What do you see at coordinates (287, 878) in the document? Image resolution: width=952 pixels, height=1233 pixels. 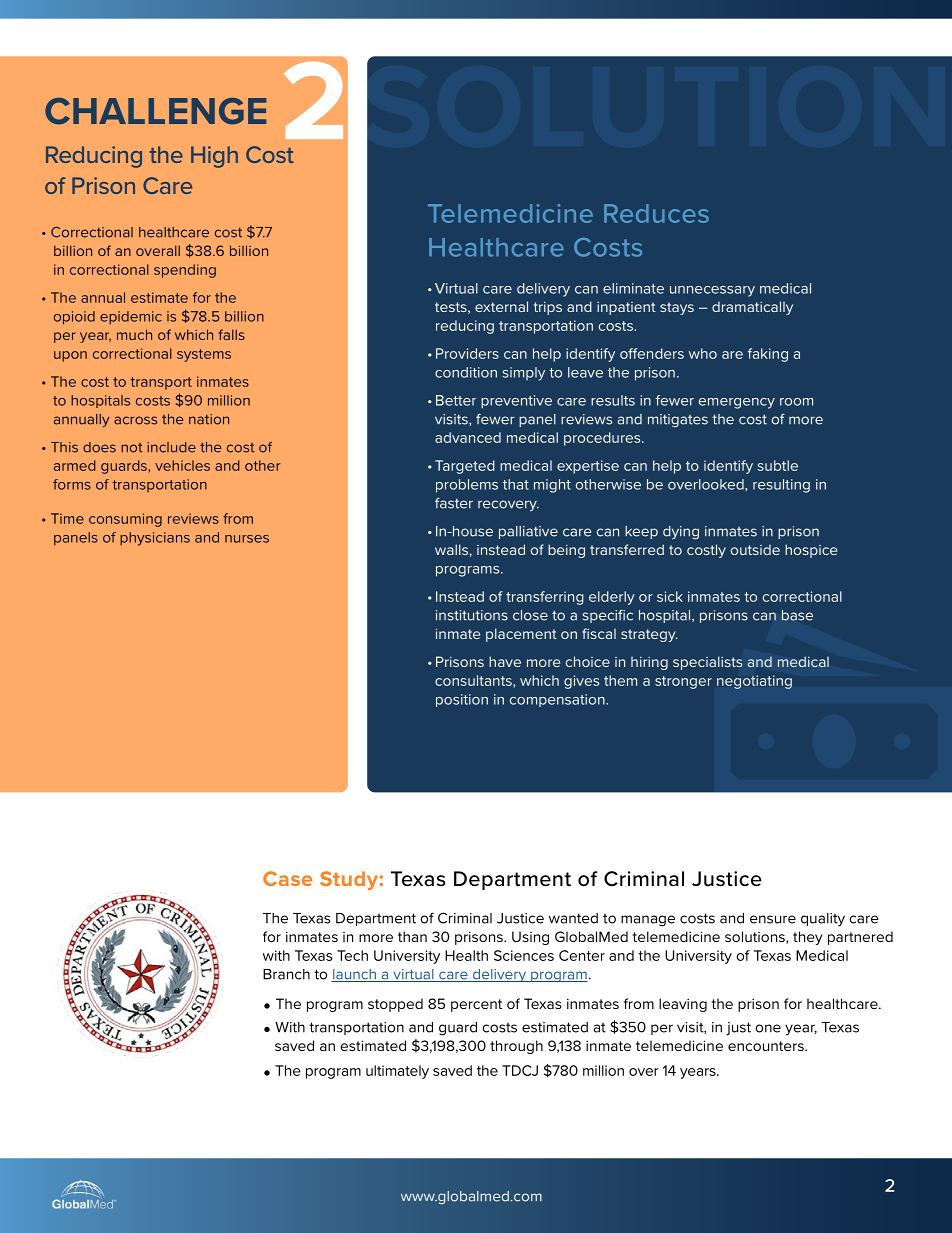 I see `Case` at bounding box center [287, 878].
